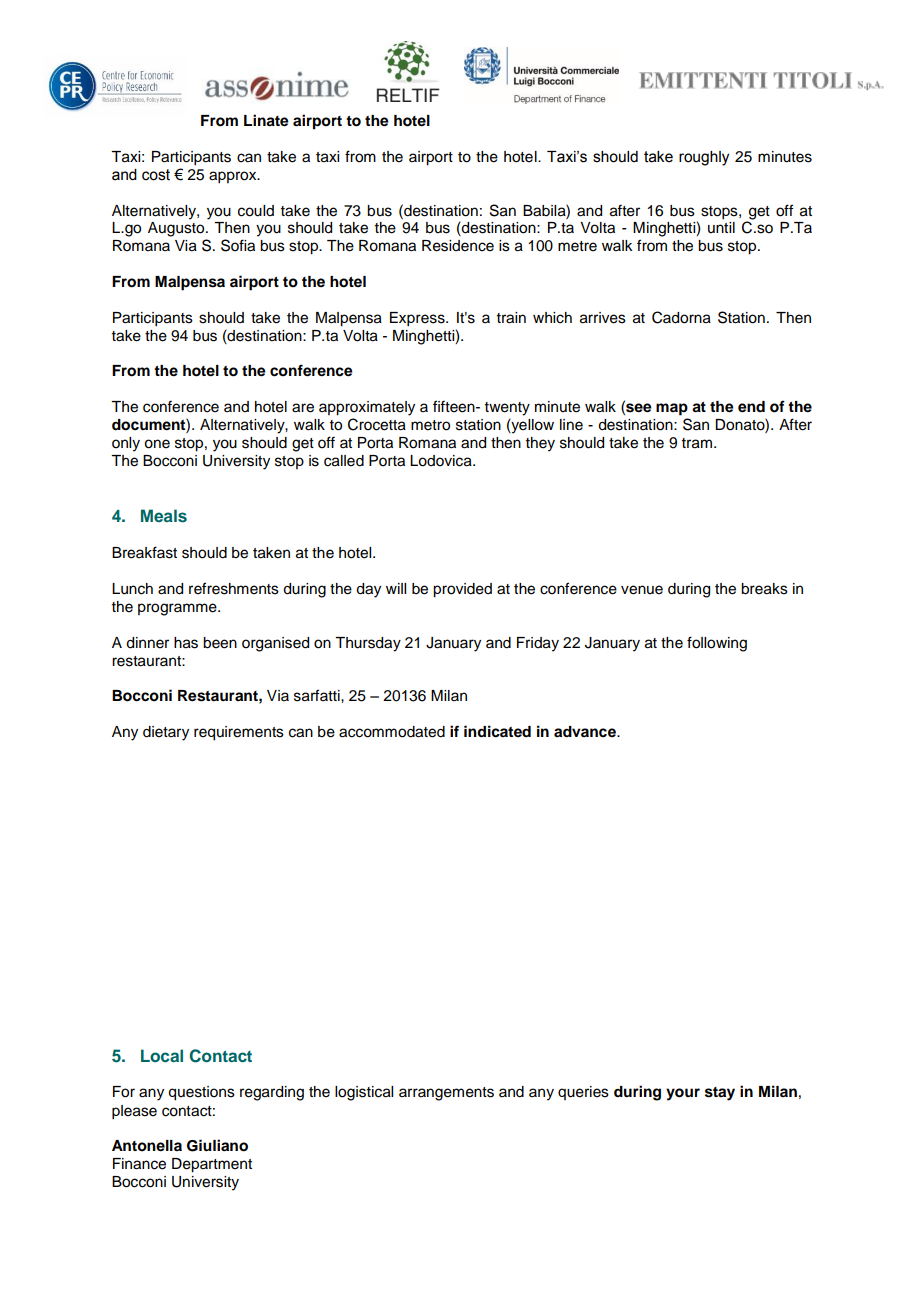  Describe the element at coordinates (717, 644) in the page. I see `following` at that location.
